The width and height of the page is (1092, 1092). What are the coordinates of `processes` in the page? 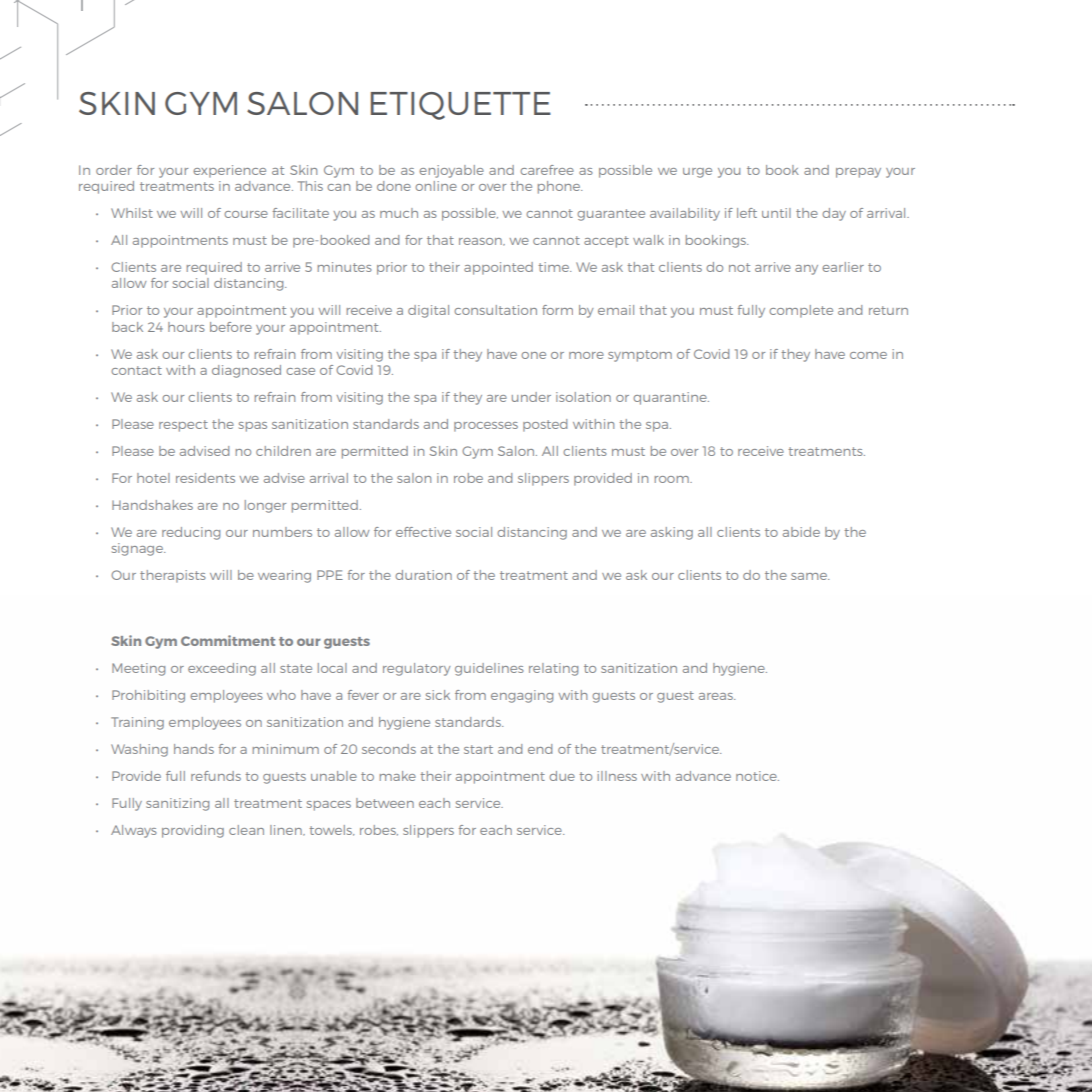 It's located at (486, 427).
